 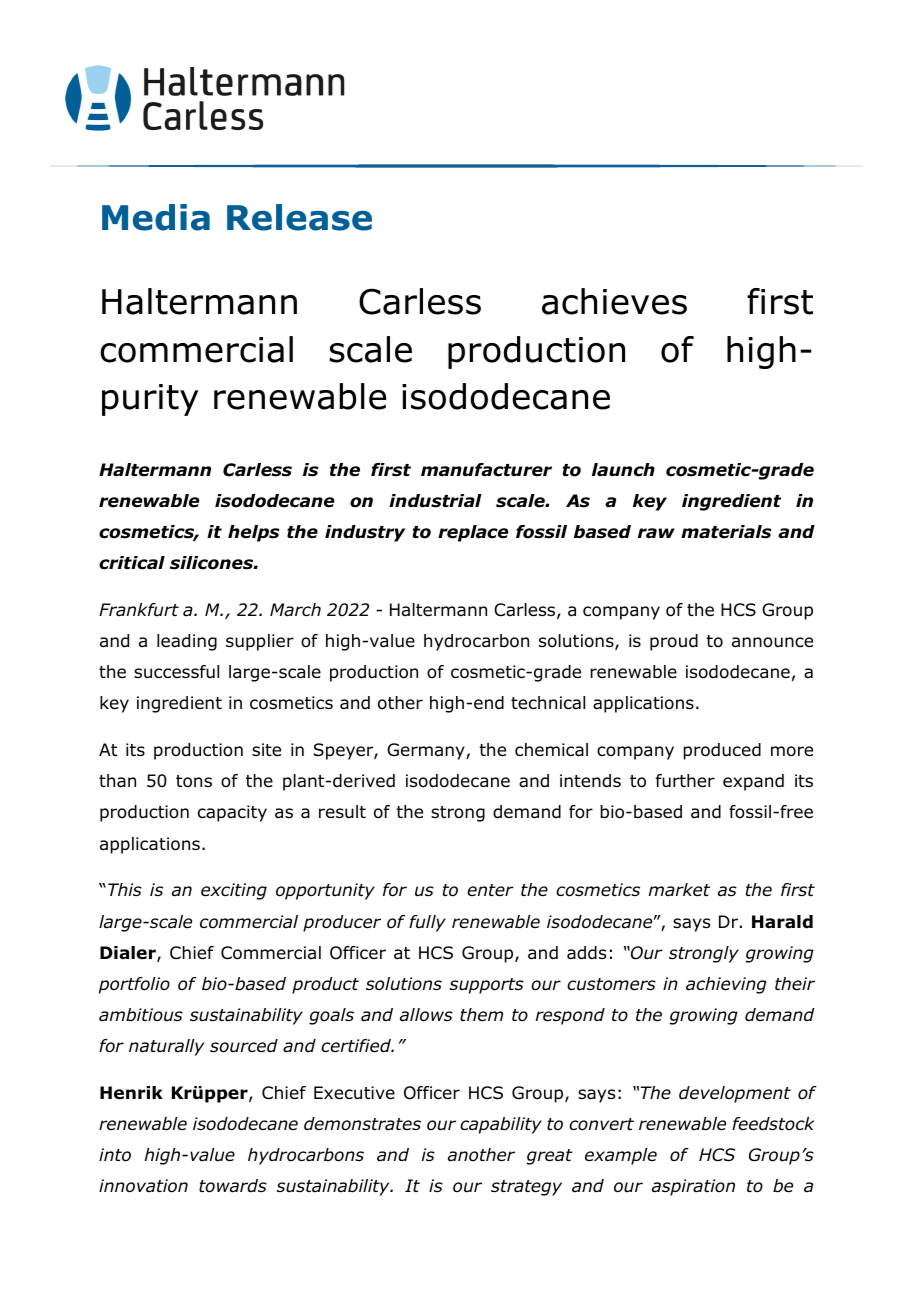 I want to click on helps, so click(x=254, y=533).
